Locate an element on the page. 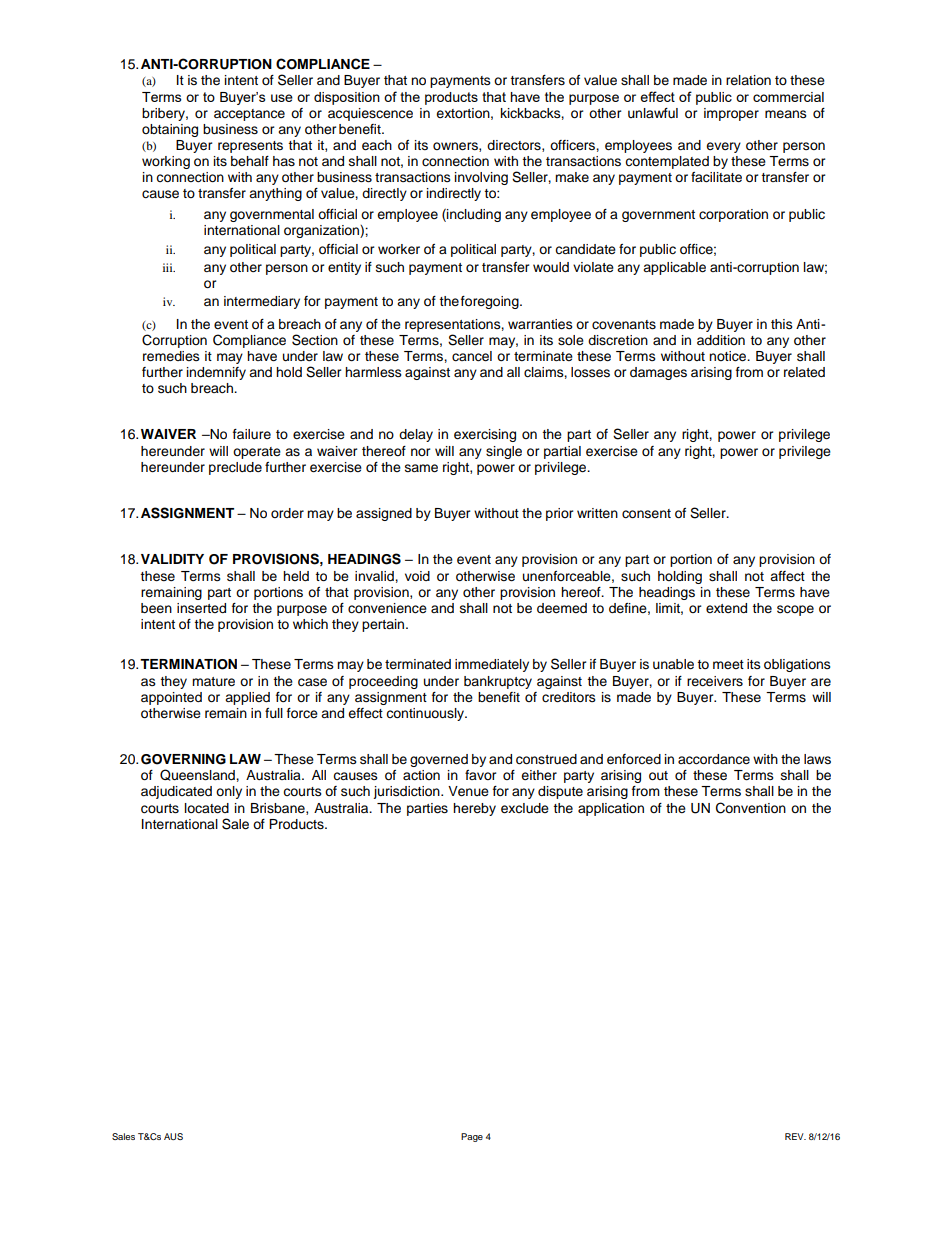  cancel is located at coordinates (472, 356).
